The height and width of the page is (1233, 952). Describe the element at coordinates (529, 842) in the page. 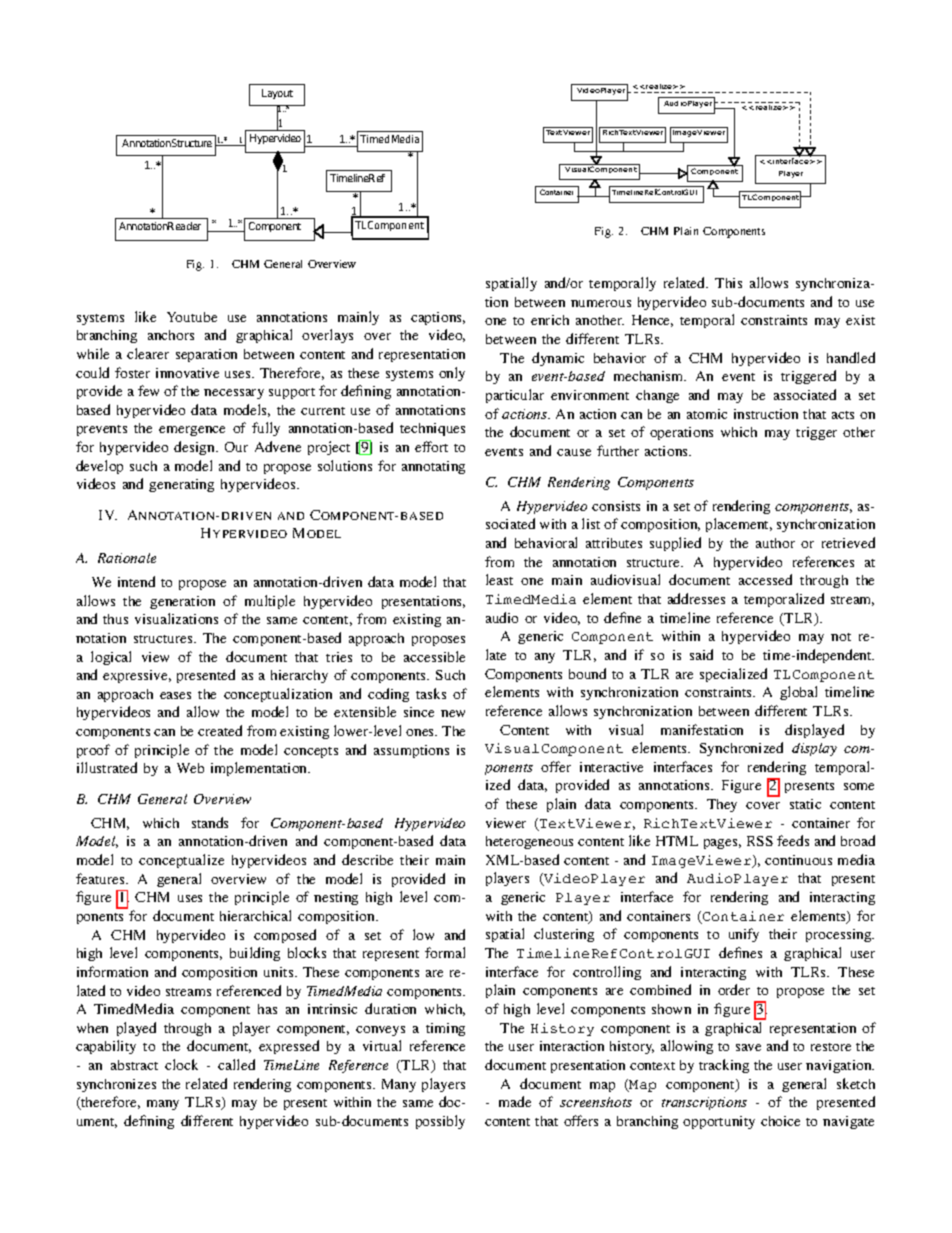

I see `heterogeneous` at that location.
